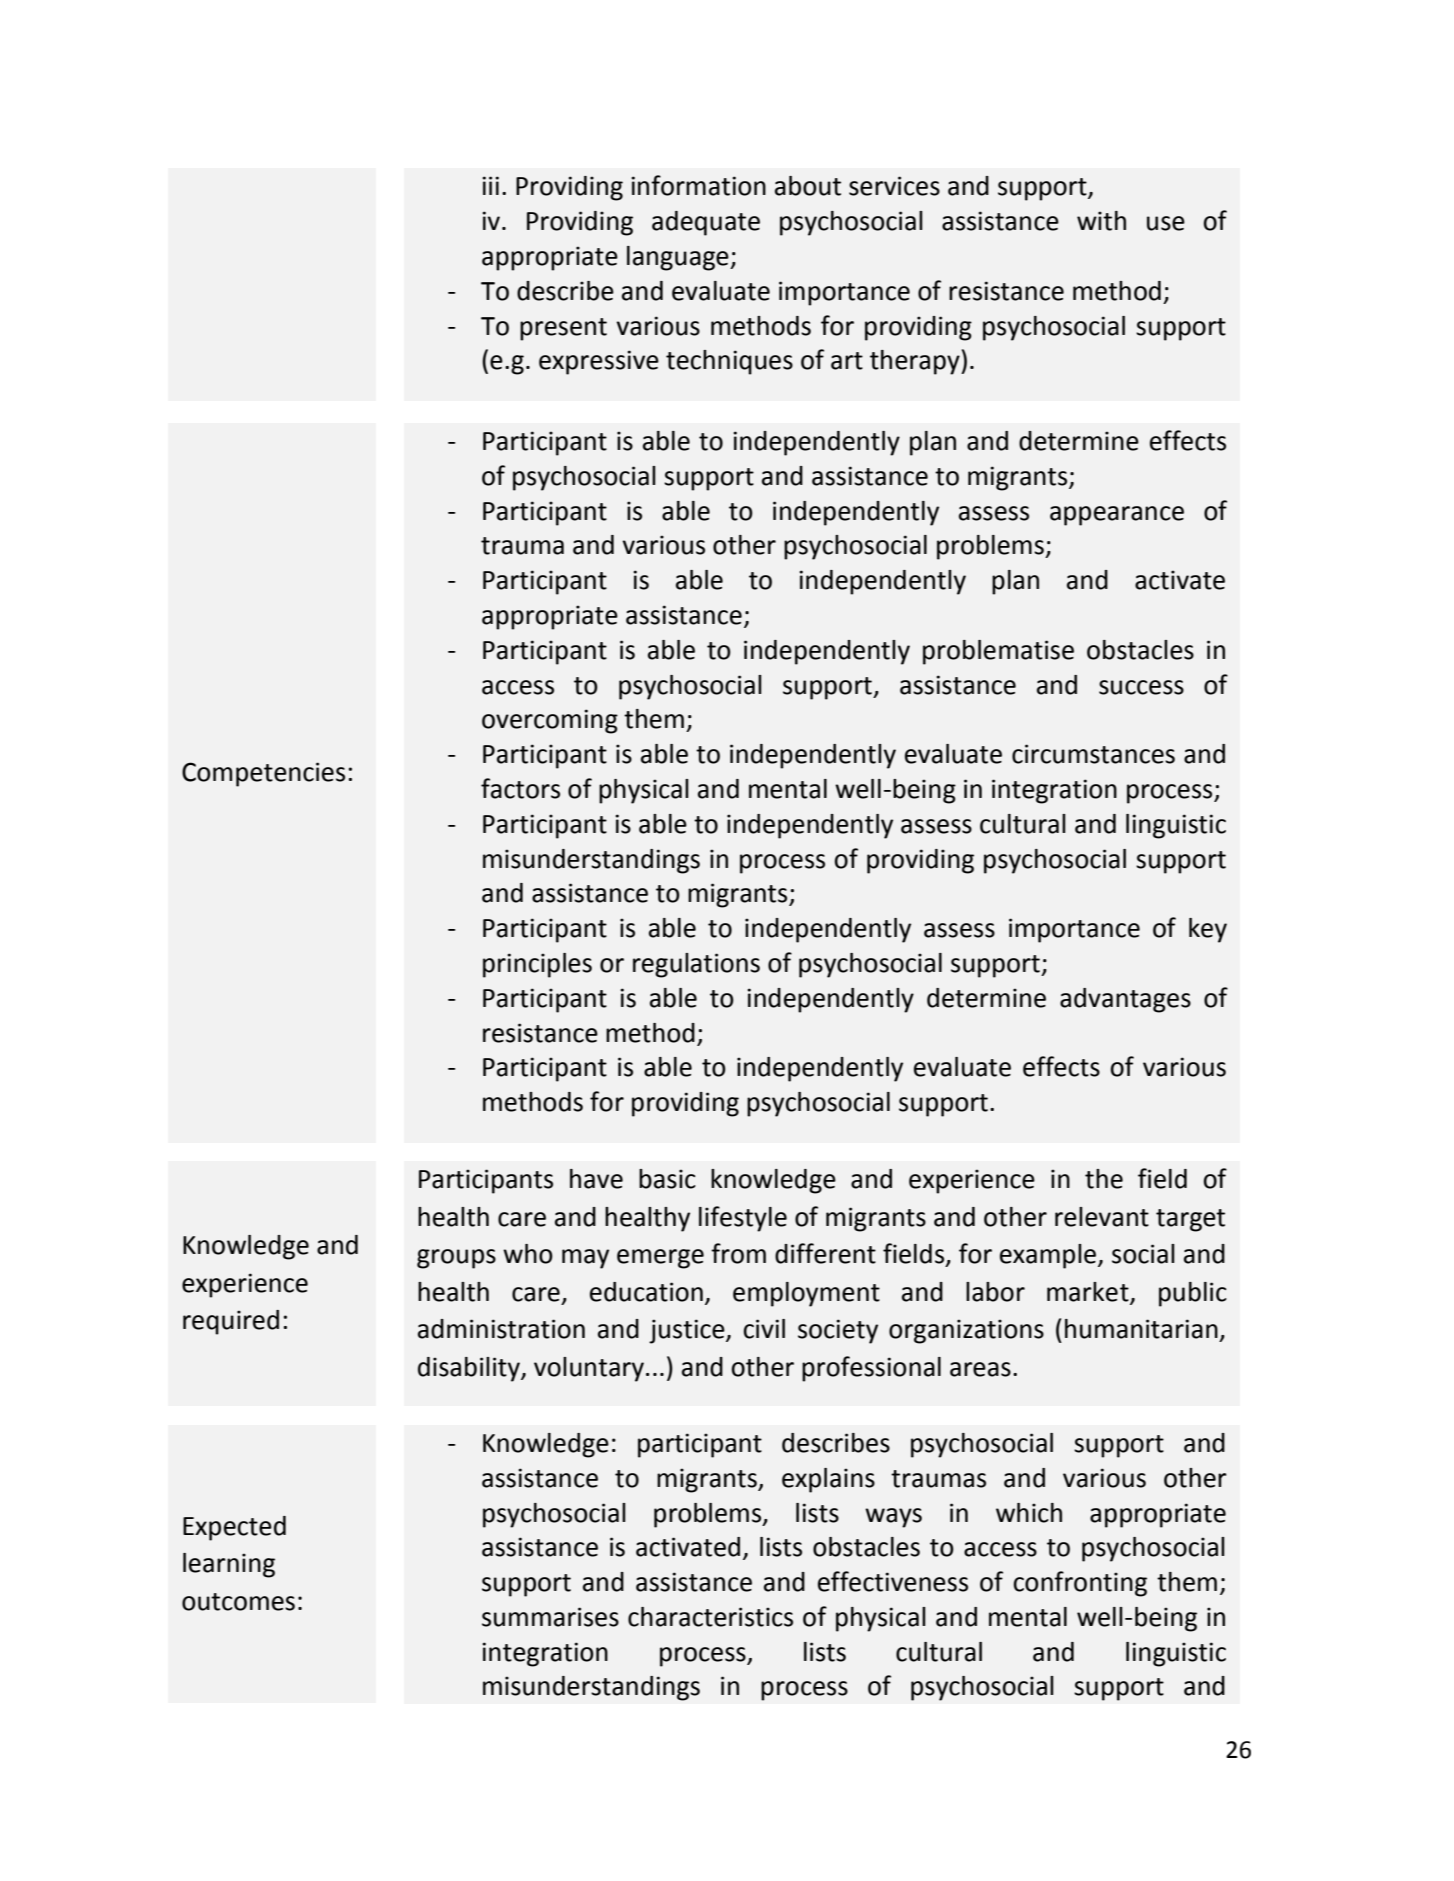  Describe the element at coordinates (696, 965) in the screenshot. I see `regulations` at that location.
